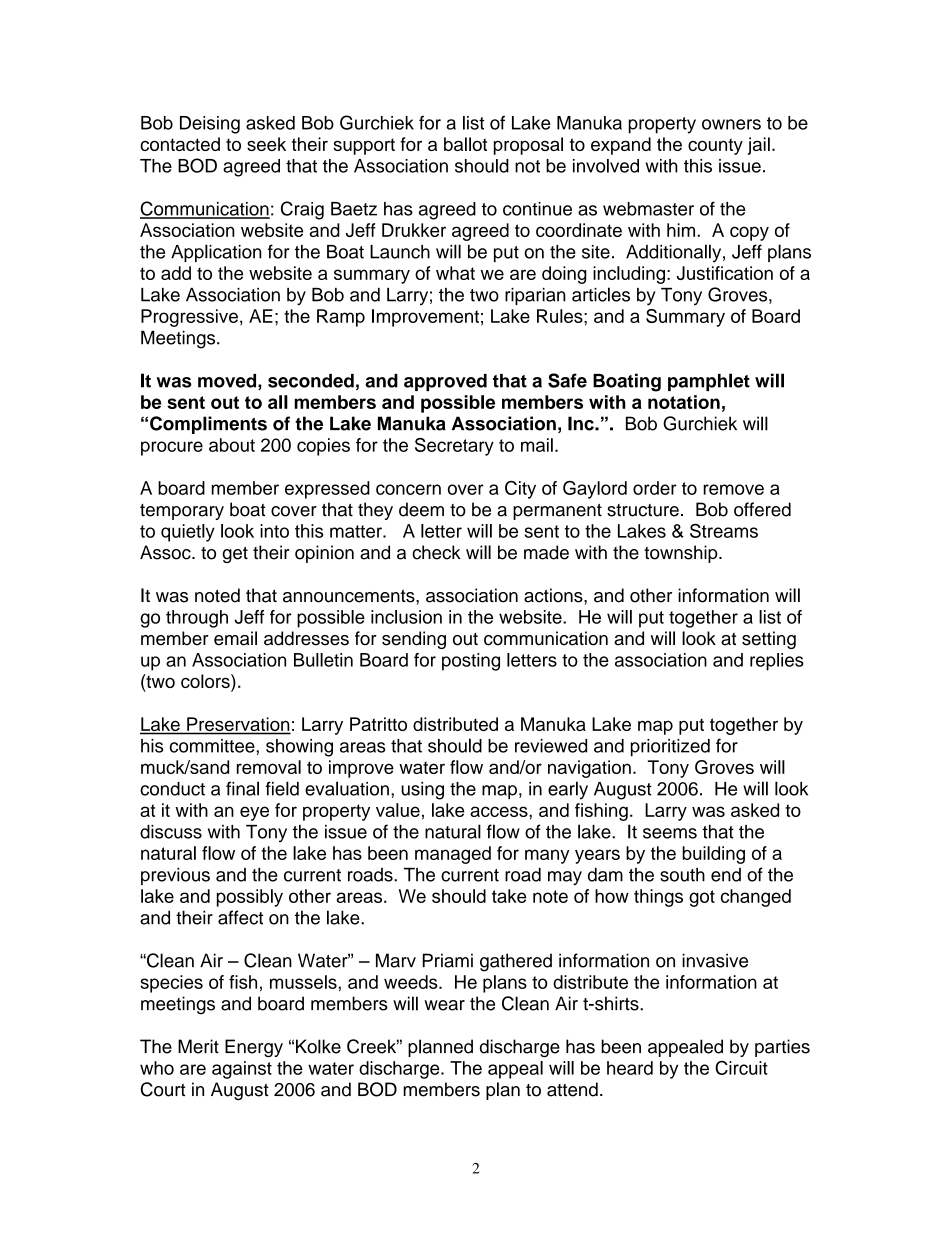 Image resolution: width=952 pixels, height=1233 pixels. I want to click on ballot, so click(465, 144).
